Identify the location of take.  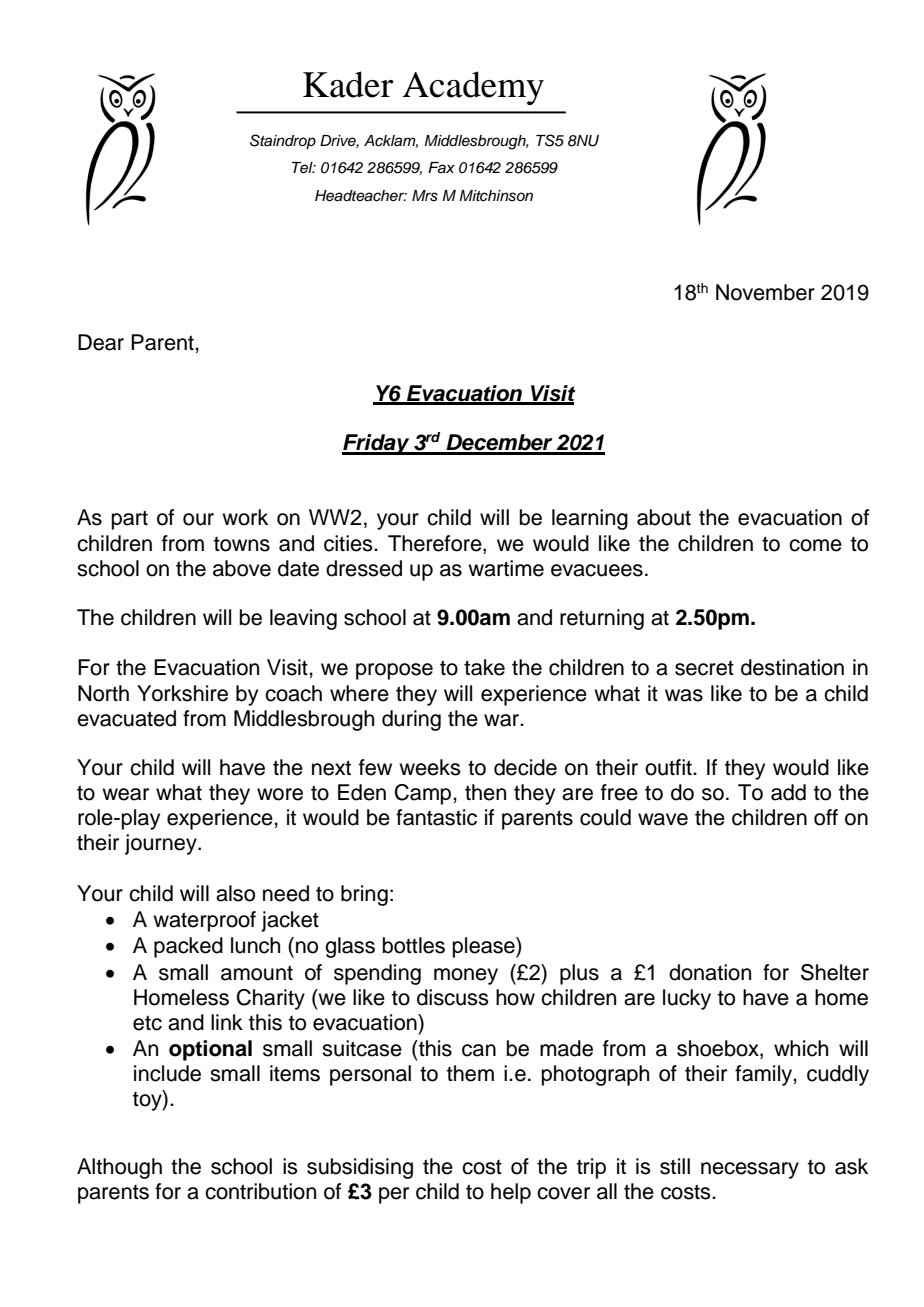
(484, 667).
